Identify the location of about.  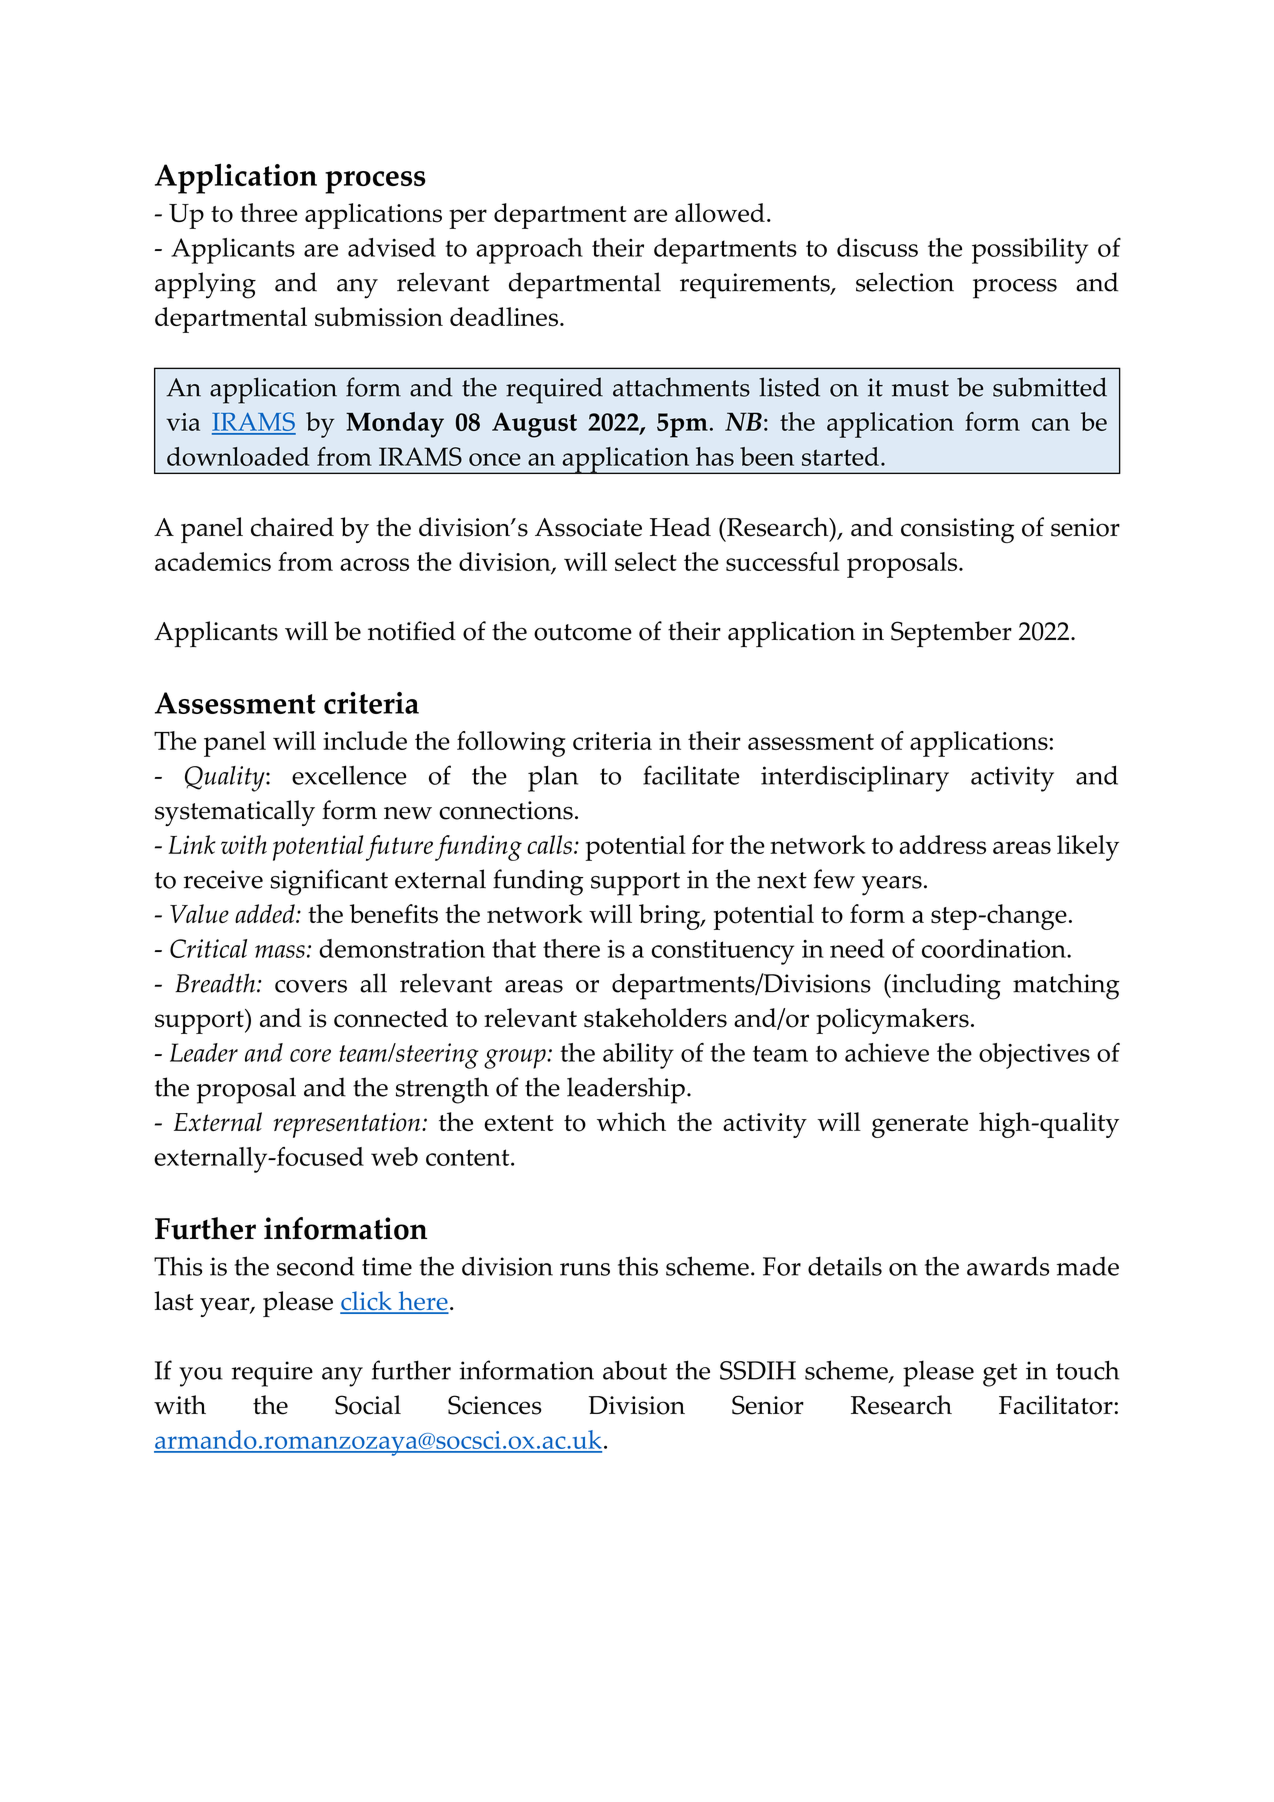
(635, 1370).
